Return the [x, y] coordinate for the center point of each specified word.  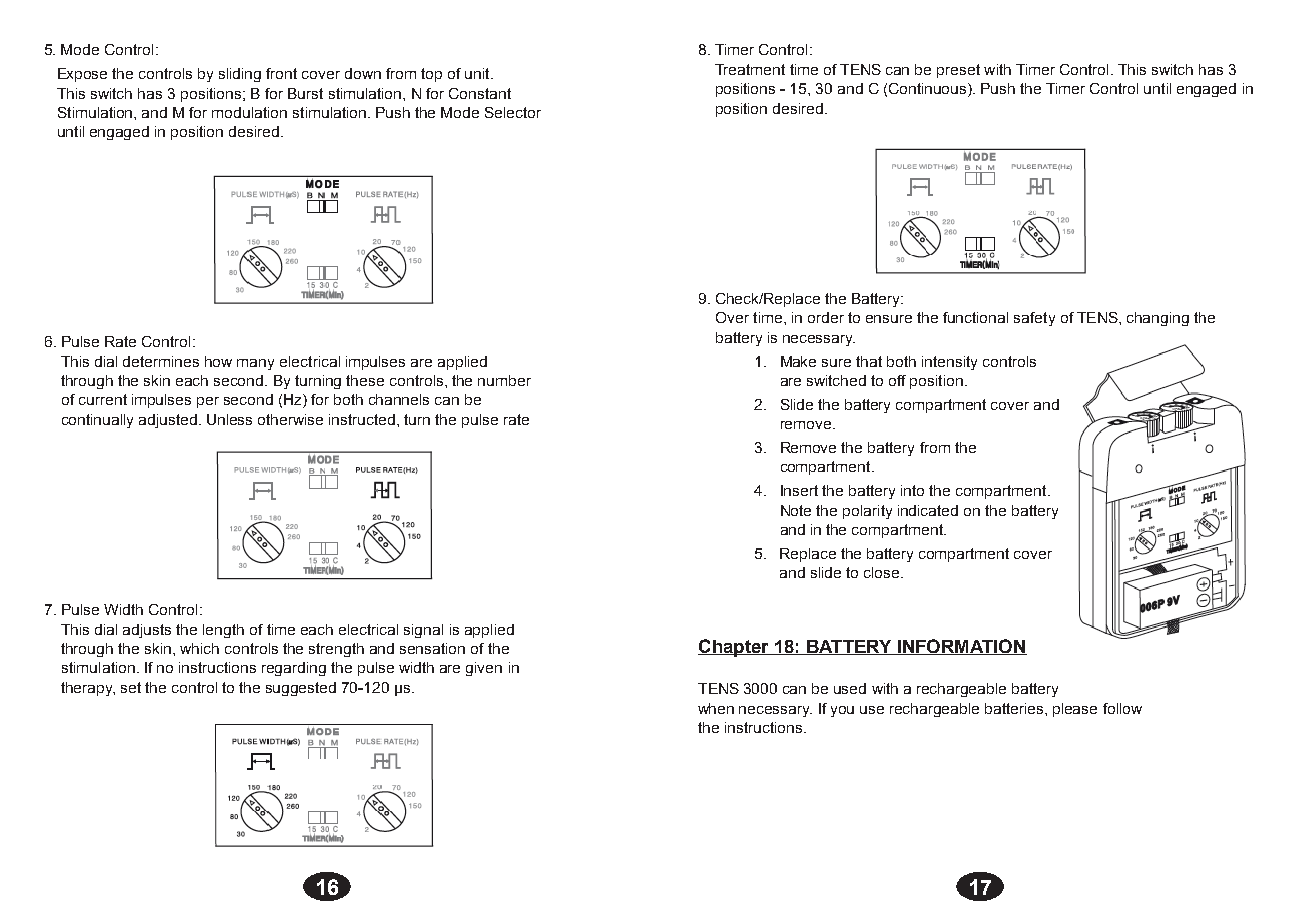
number [504, 380]
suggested [301, 689]
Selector [513, 112]
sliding [240, 75]
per [208, 402]
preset [958, 71]
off [897, 380]
